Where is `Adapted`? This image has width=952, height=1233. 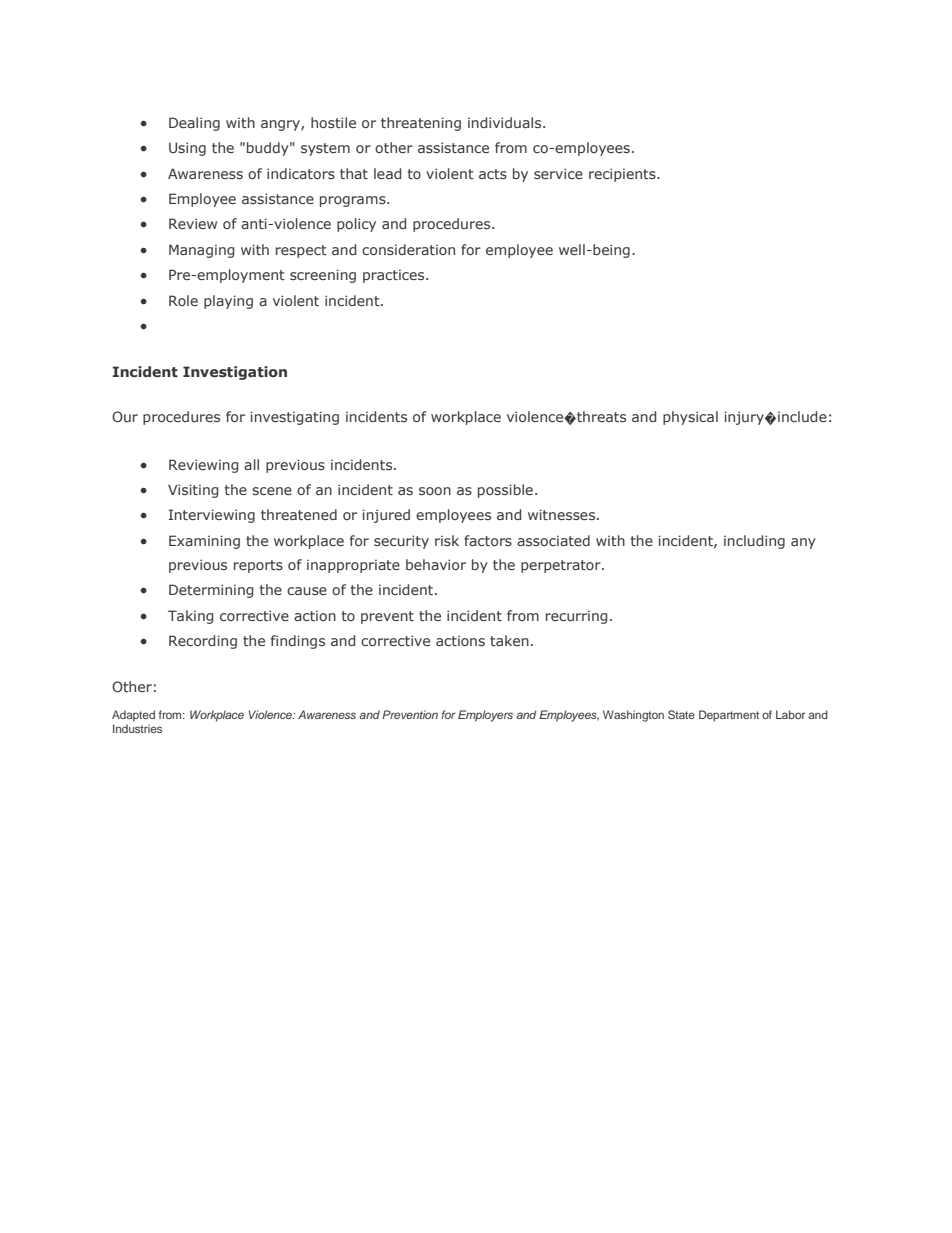 Adapted is located at coordinates (133, 716).
